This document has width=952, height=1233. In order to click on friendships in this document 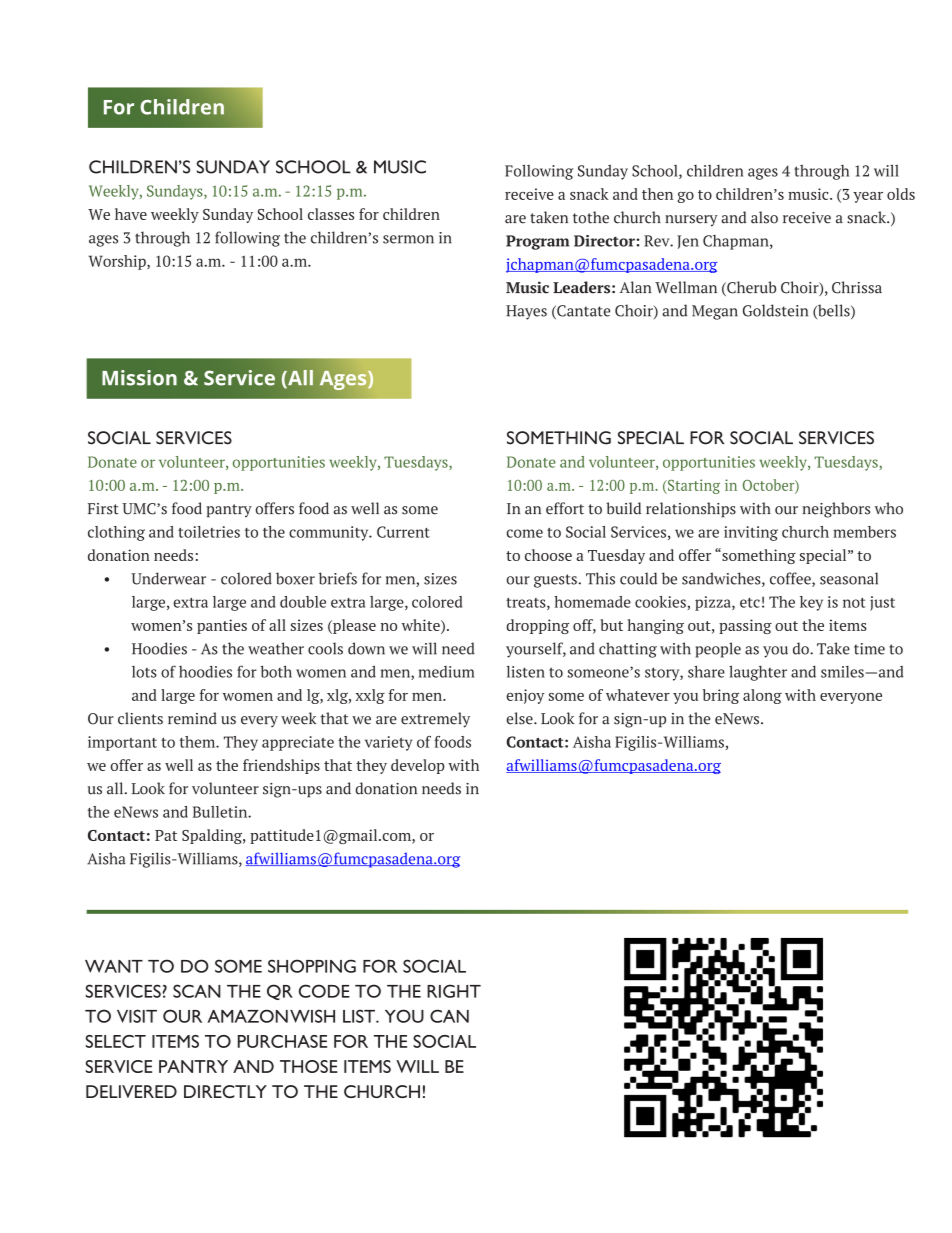, I will do `click(281, 766)`.
